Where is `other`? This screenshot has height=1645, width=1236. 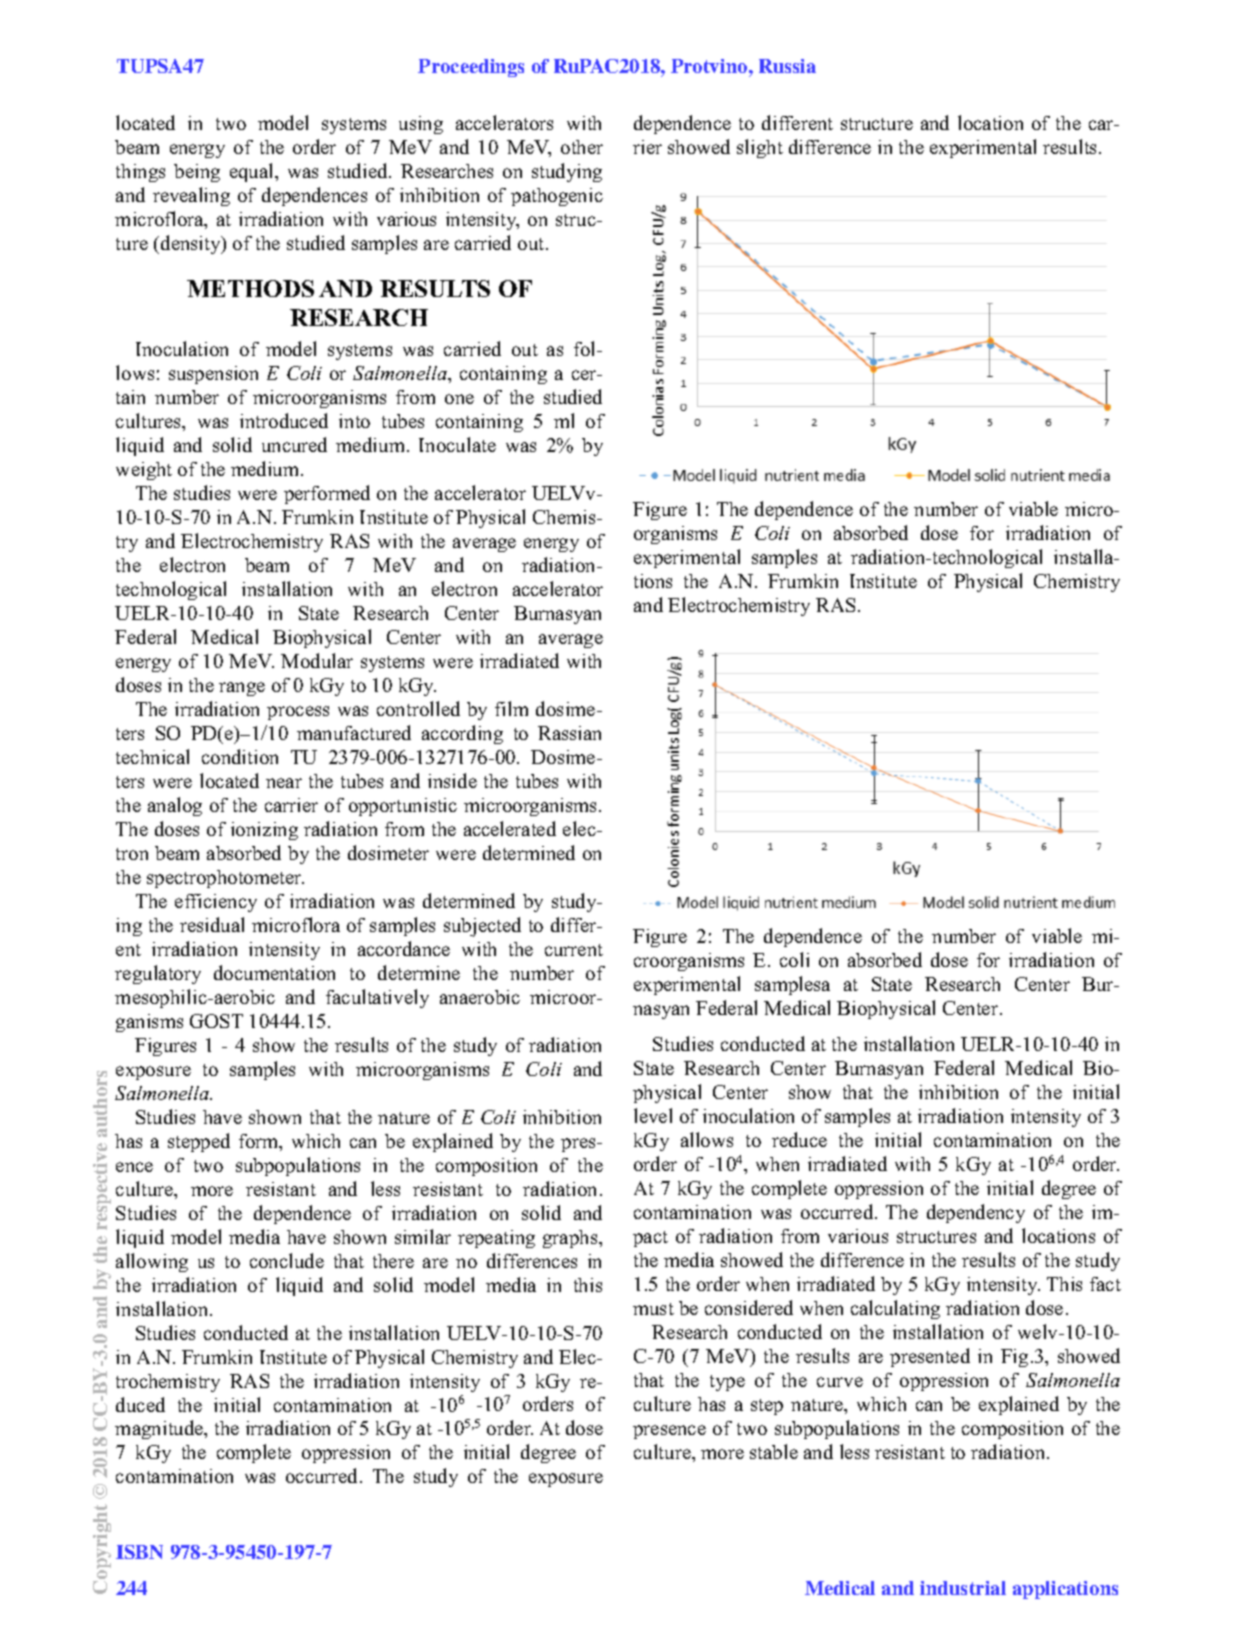 other is located at coordinates (582, 147).
